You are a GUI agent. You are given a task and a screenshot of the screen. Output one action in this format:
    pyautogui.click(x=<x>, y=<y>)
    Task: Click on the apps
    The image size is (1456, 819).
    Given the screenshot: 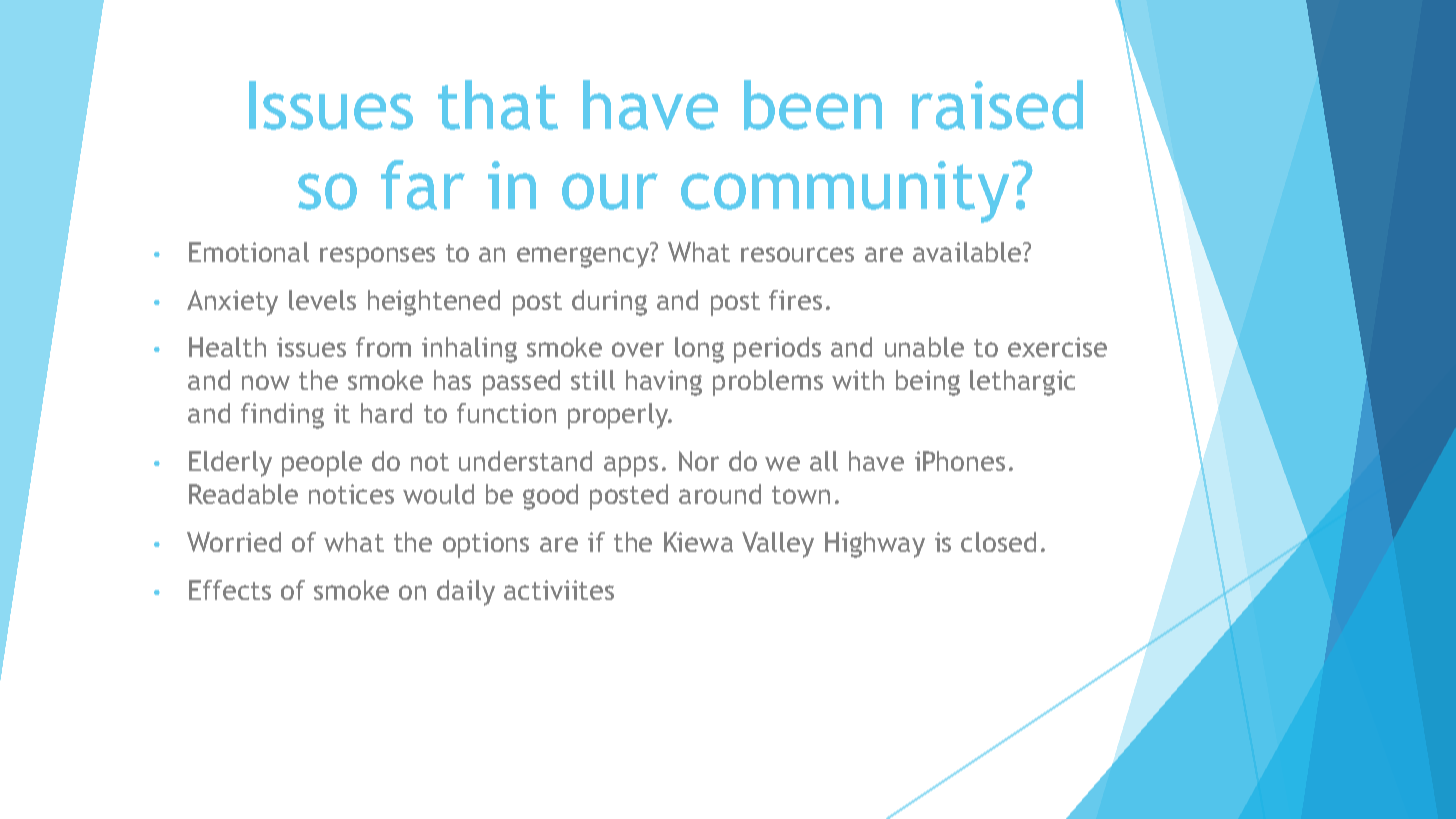 What is the action you would take?
    pyautogui.click(x=631, y=466)
